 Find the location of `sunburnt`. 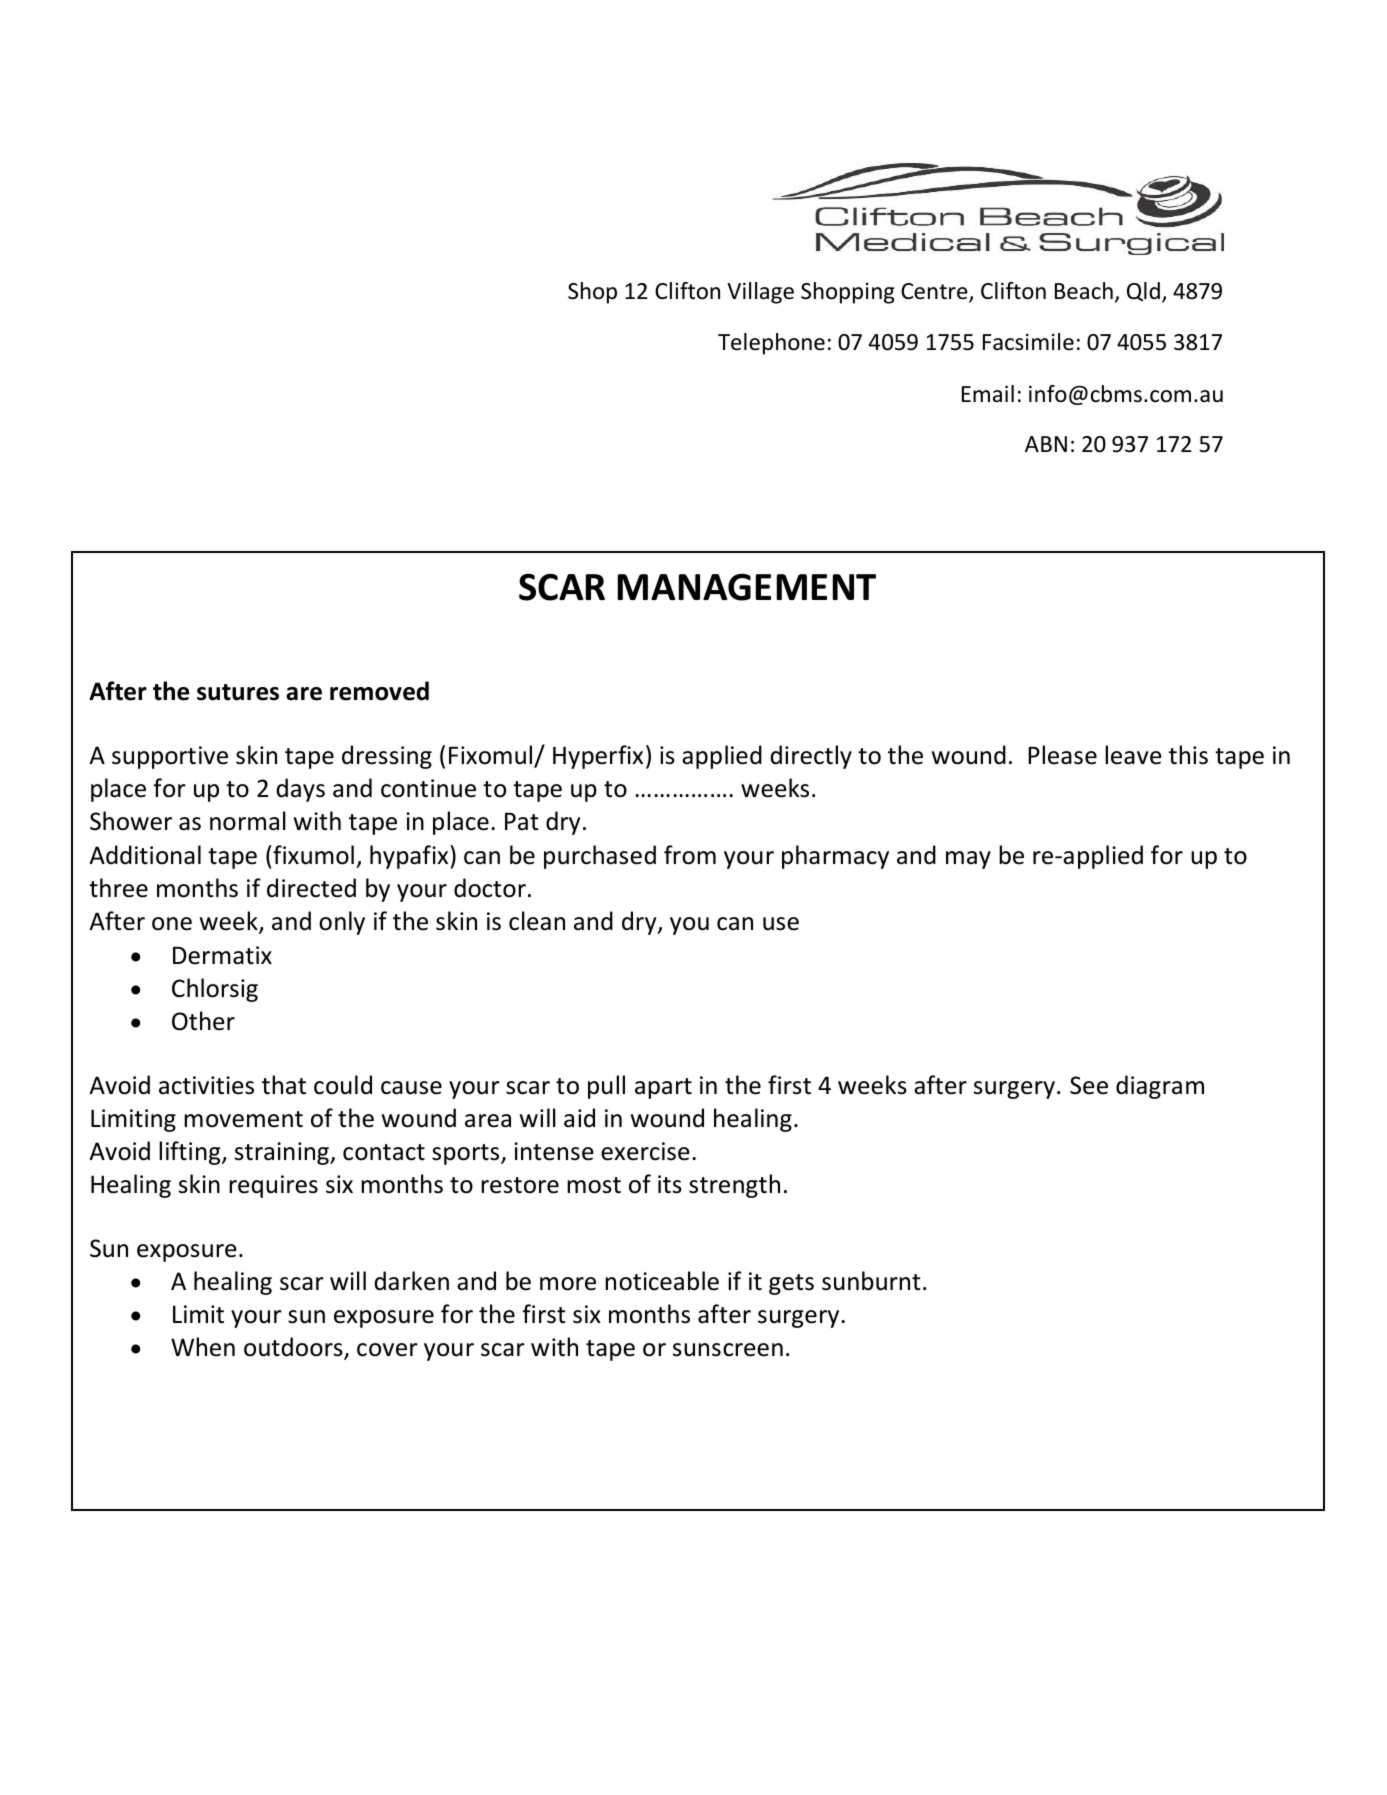

sunburnt is located at coordinates (871, 1281).
